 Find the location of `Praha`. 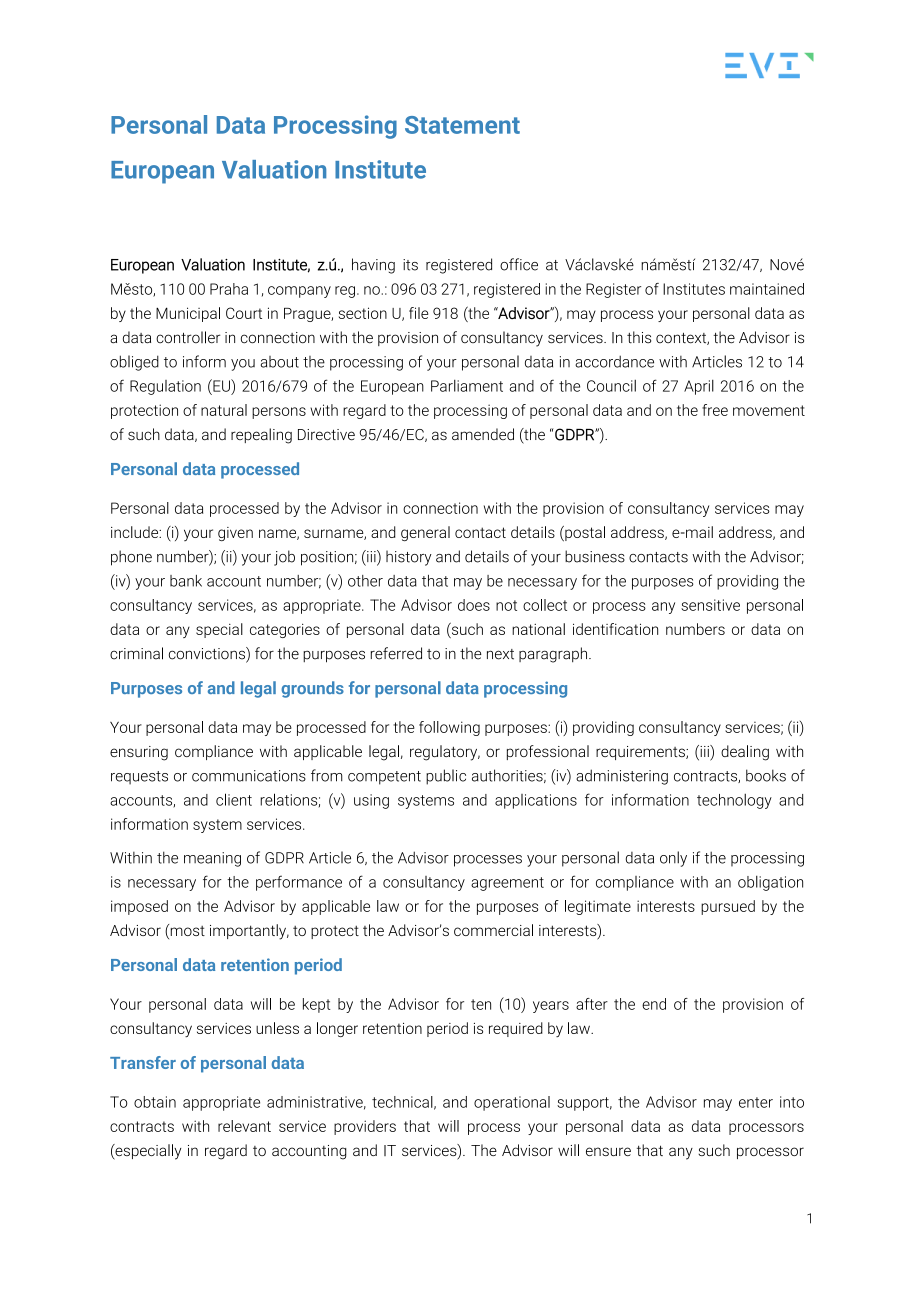

Praha is located at coordinates (229, 289).
